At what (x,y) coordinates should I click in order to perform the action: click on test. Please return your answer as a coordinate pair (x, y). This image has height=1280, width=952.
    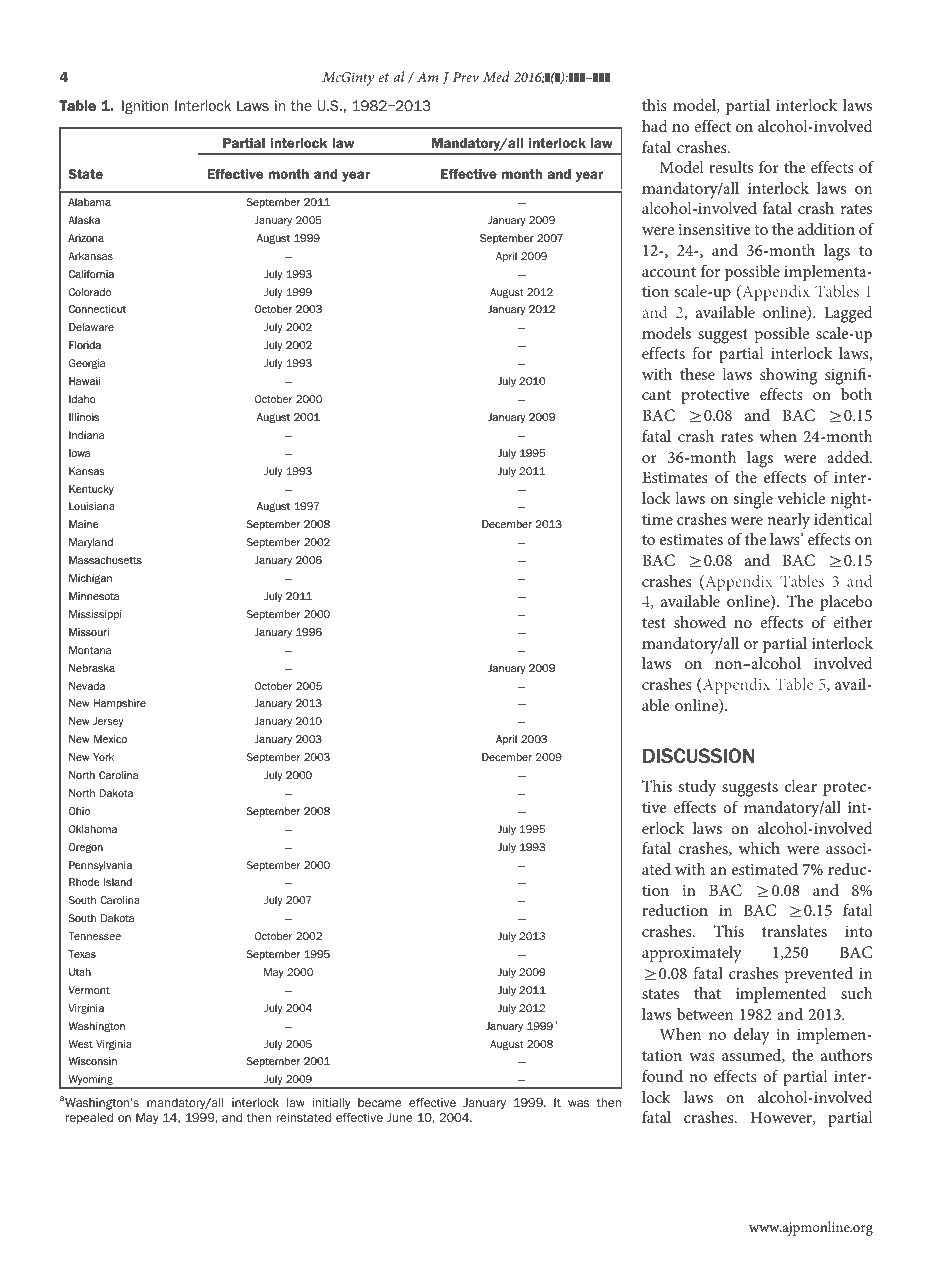
    Looking at the image, I should click on (654, 623).
